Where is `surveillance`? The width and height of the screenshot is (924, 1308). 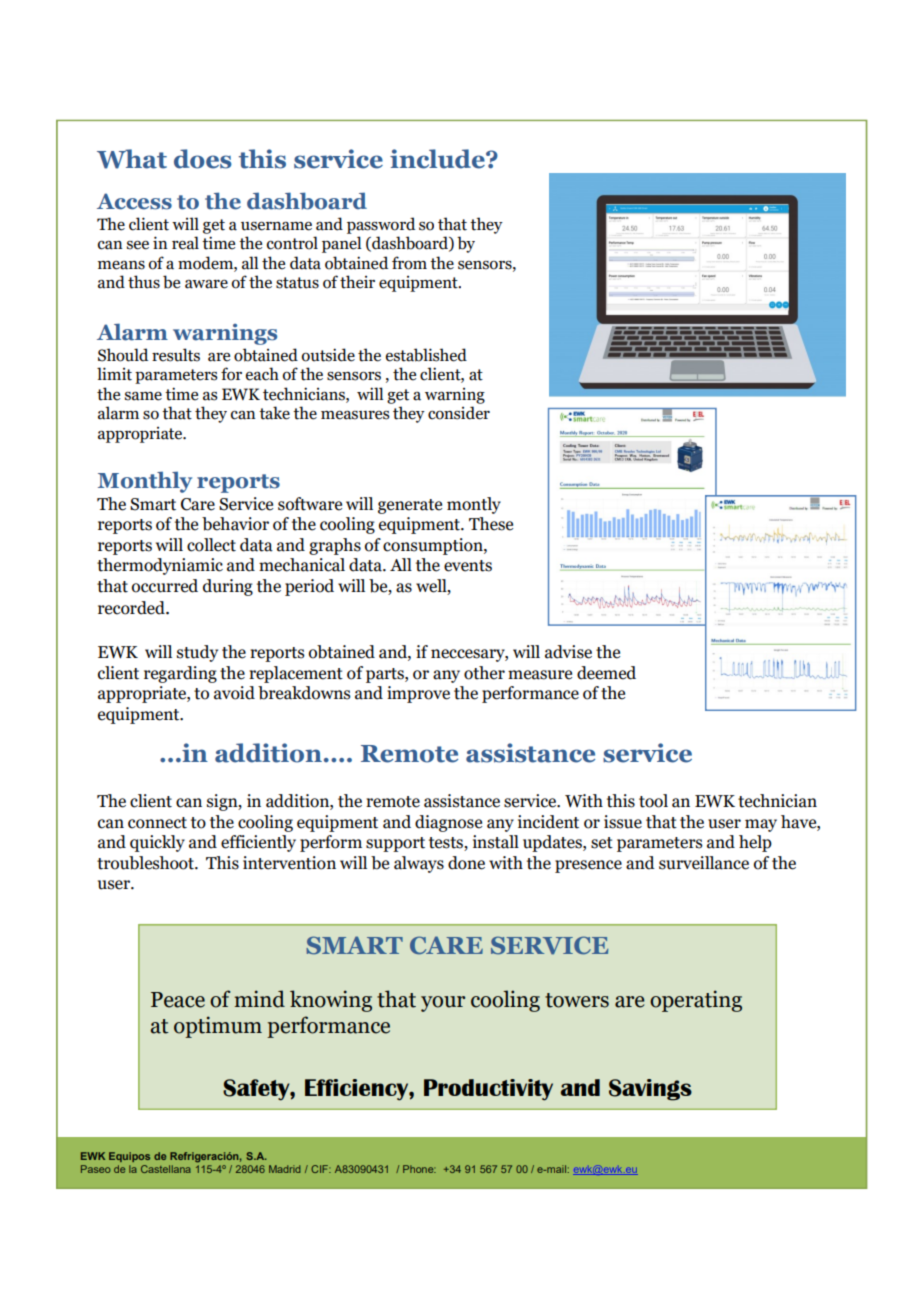 surveillance is located at coordinates (704, 863).
